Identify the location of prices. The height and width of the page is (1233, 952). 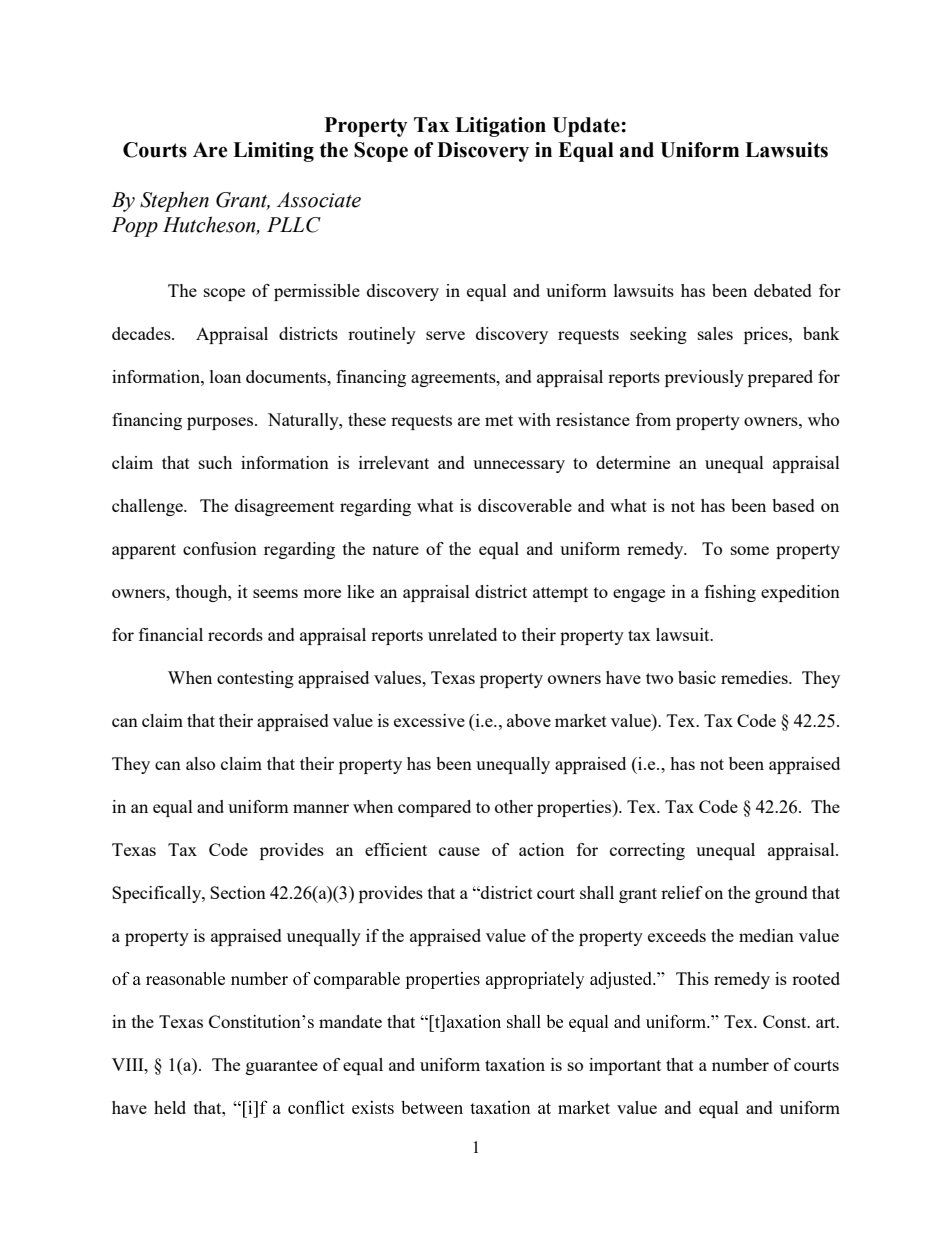
(767, 335).
